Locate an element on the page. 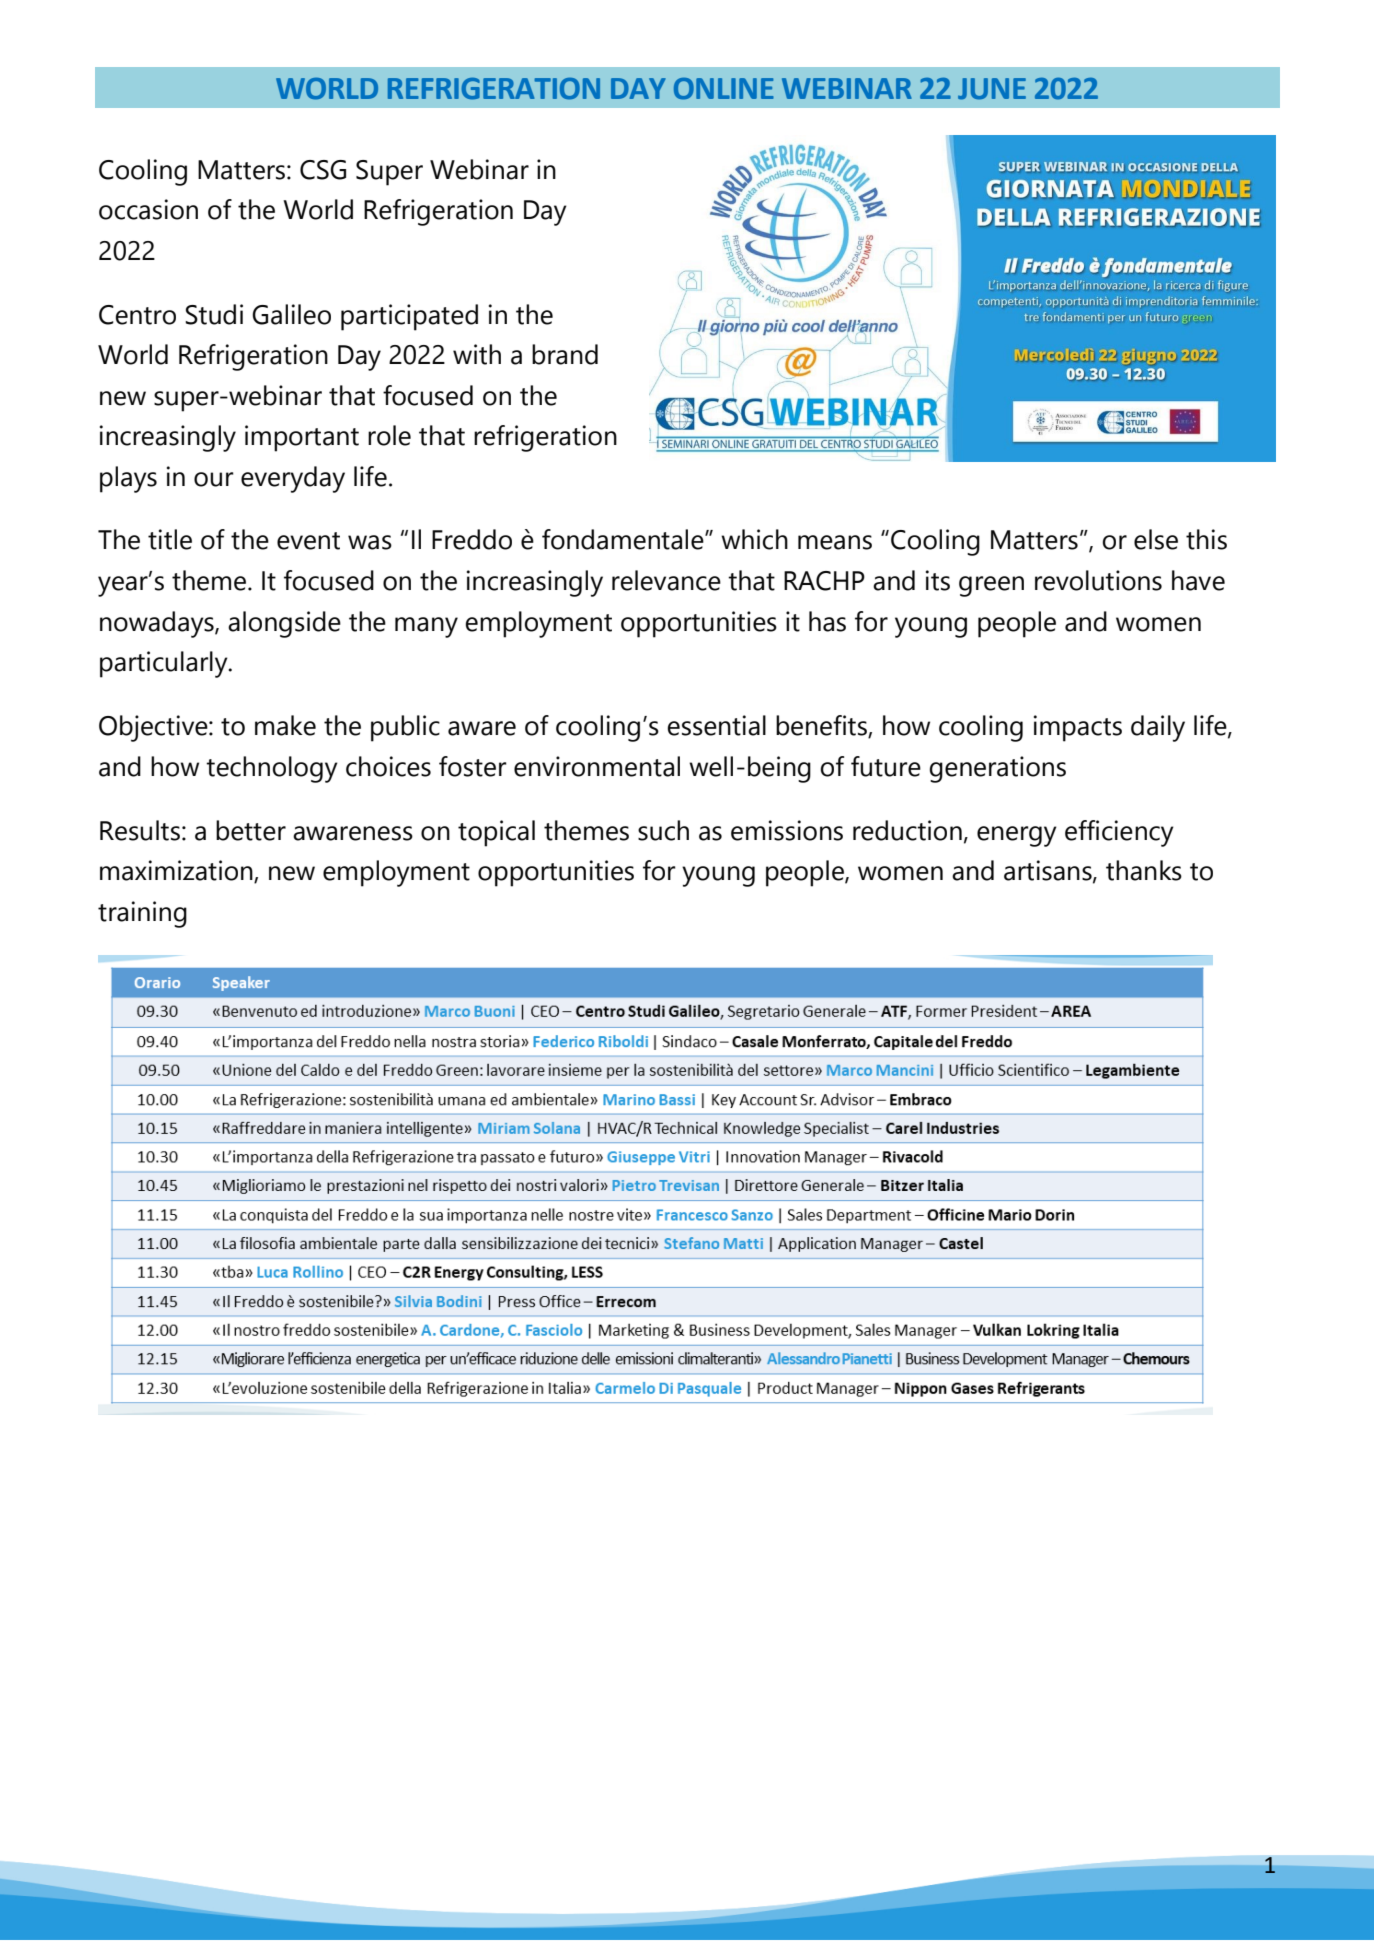 The width and height of the page is (1374, 1943). else is located at coordinates (1156, 539).
